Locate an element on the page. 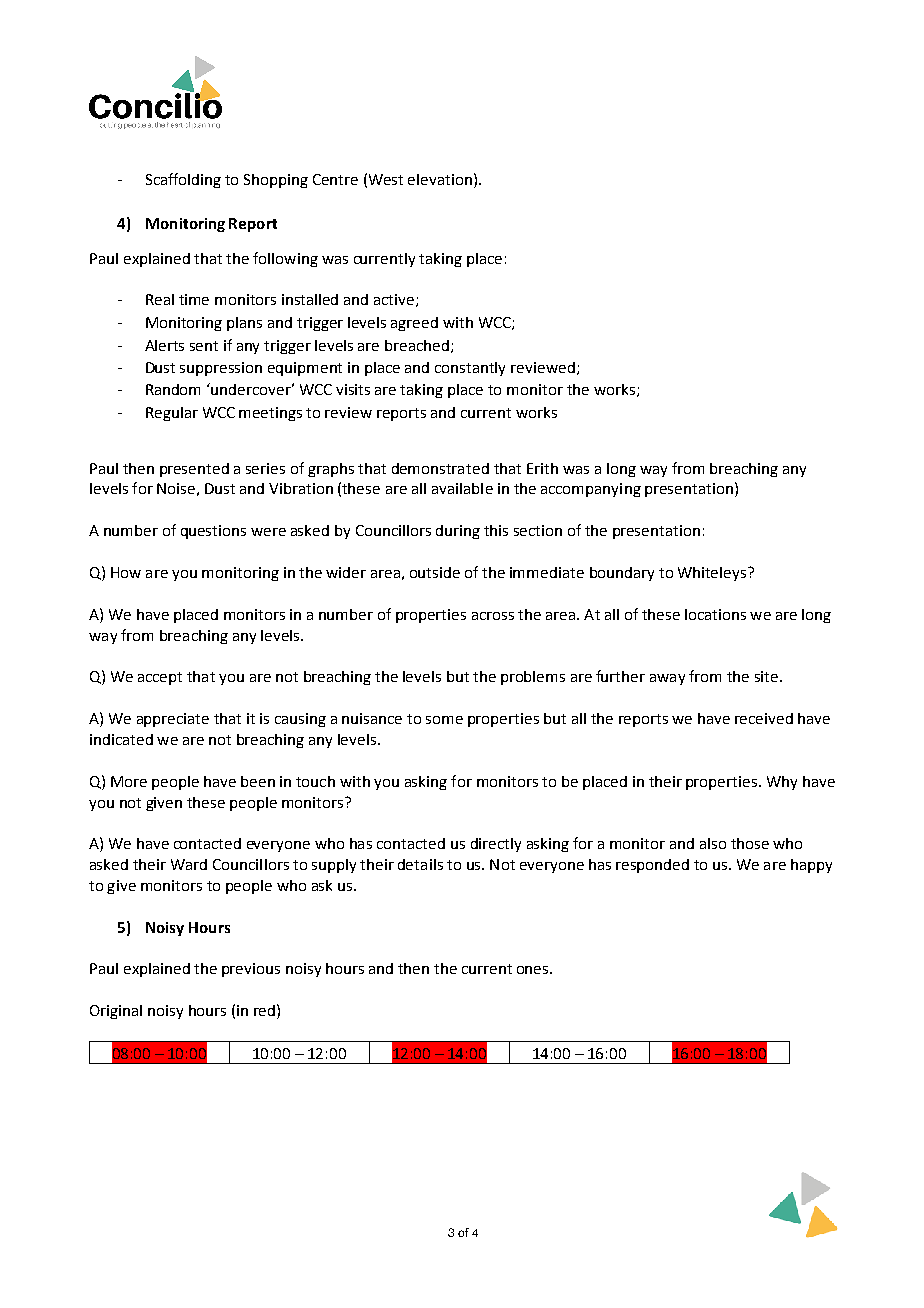 This document has width=924, height=1308. Scaffolding is located at coordinates (183, 180).
